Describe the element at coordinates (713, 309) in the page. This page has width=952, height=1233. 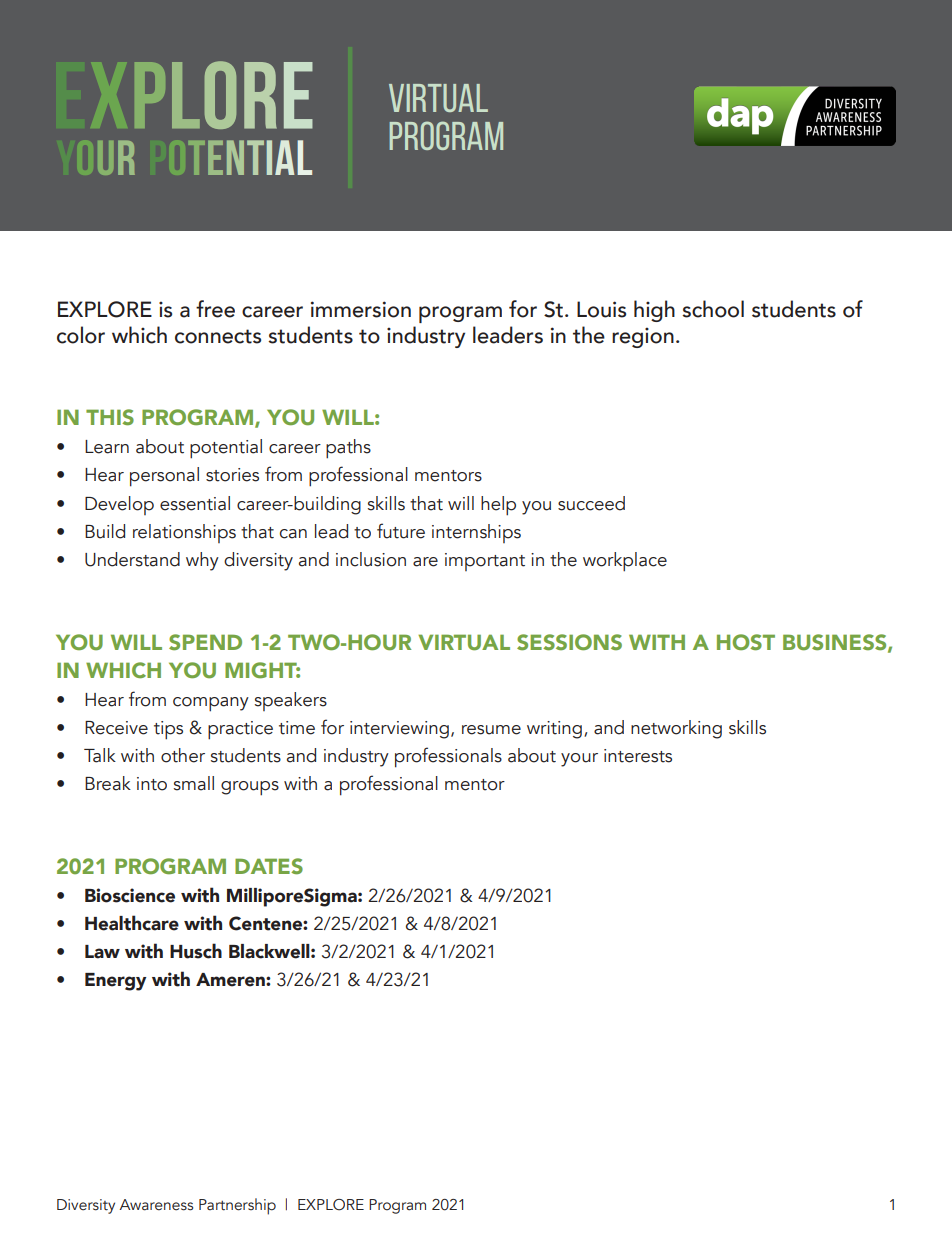
I see `school` at that location.
